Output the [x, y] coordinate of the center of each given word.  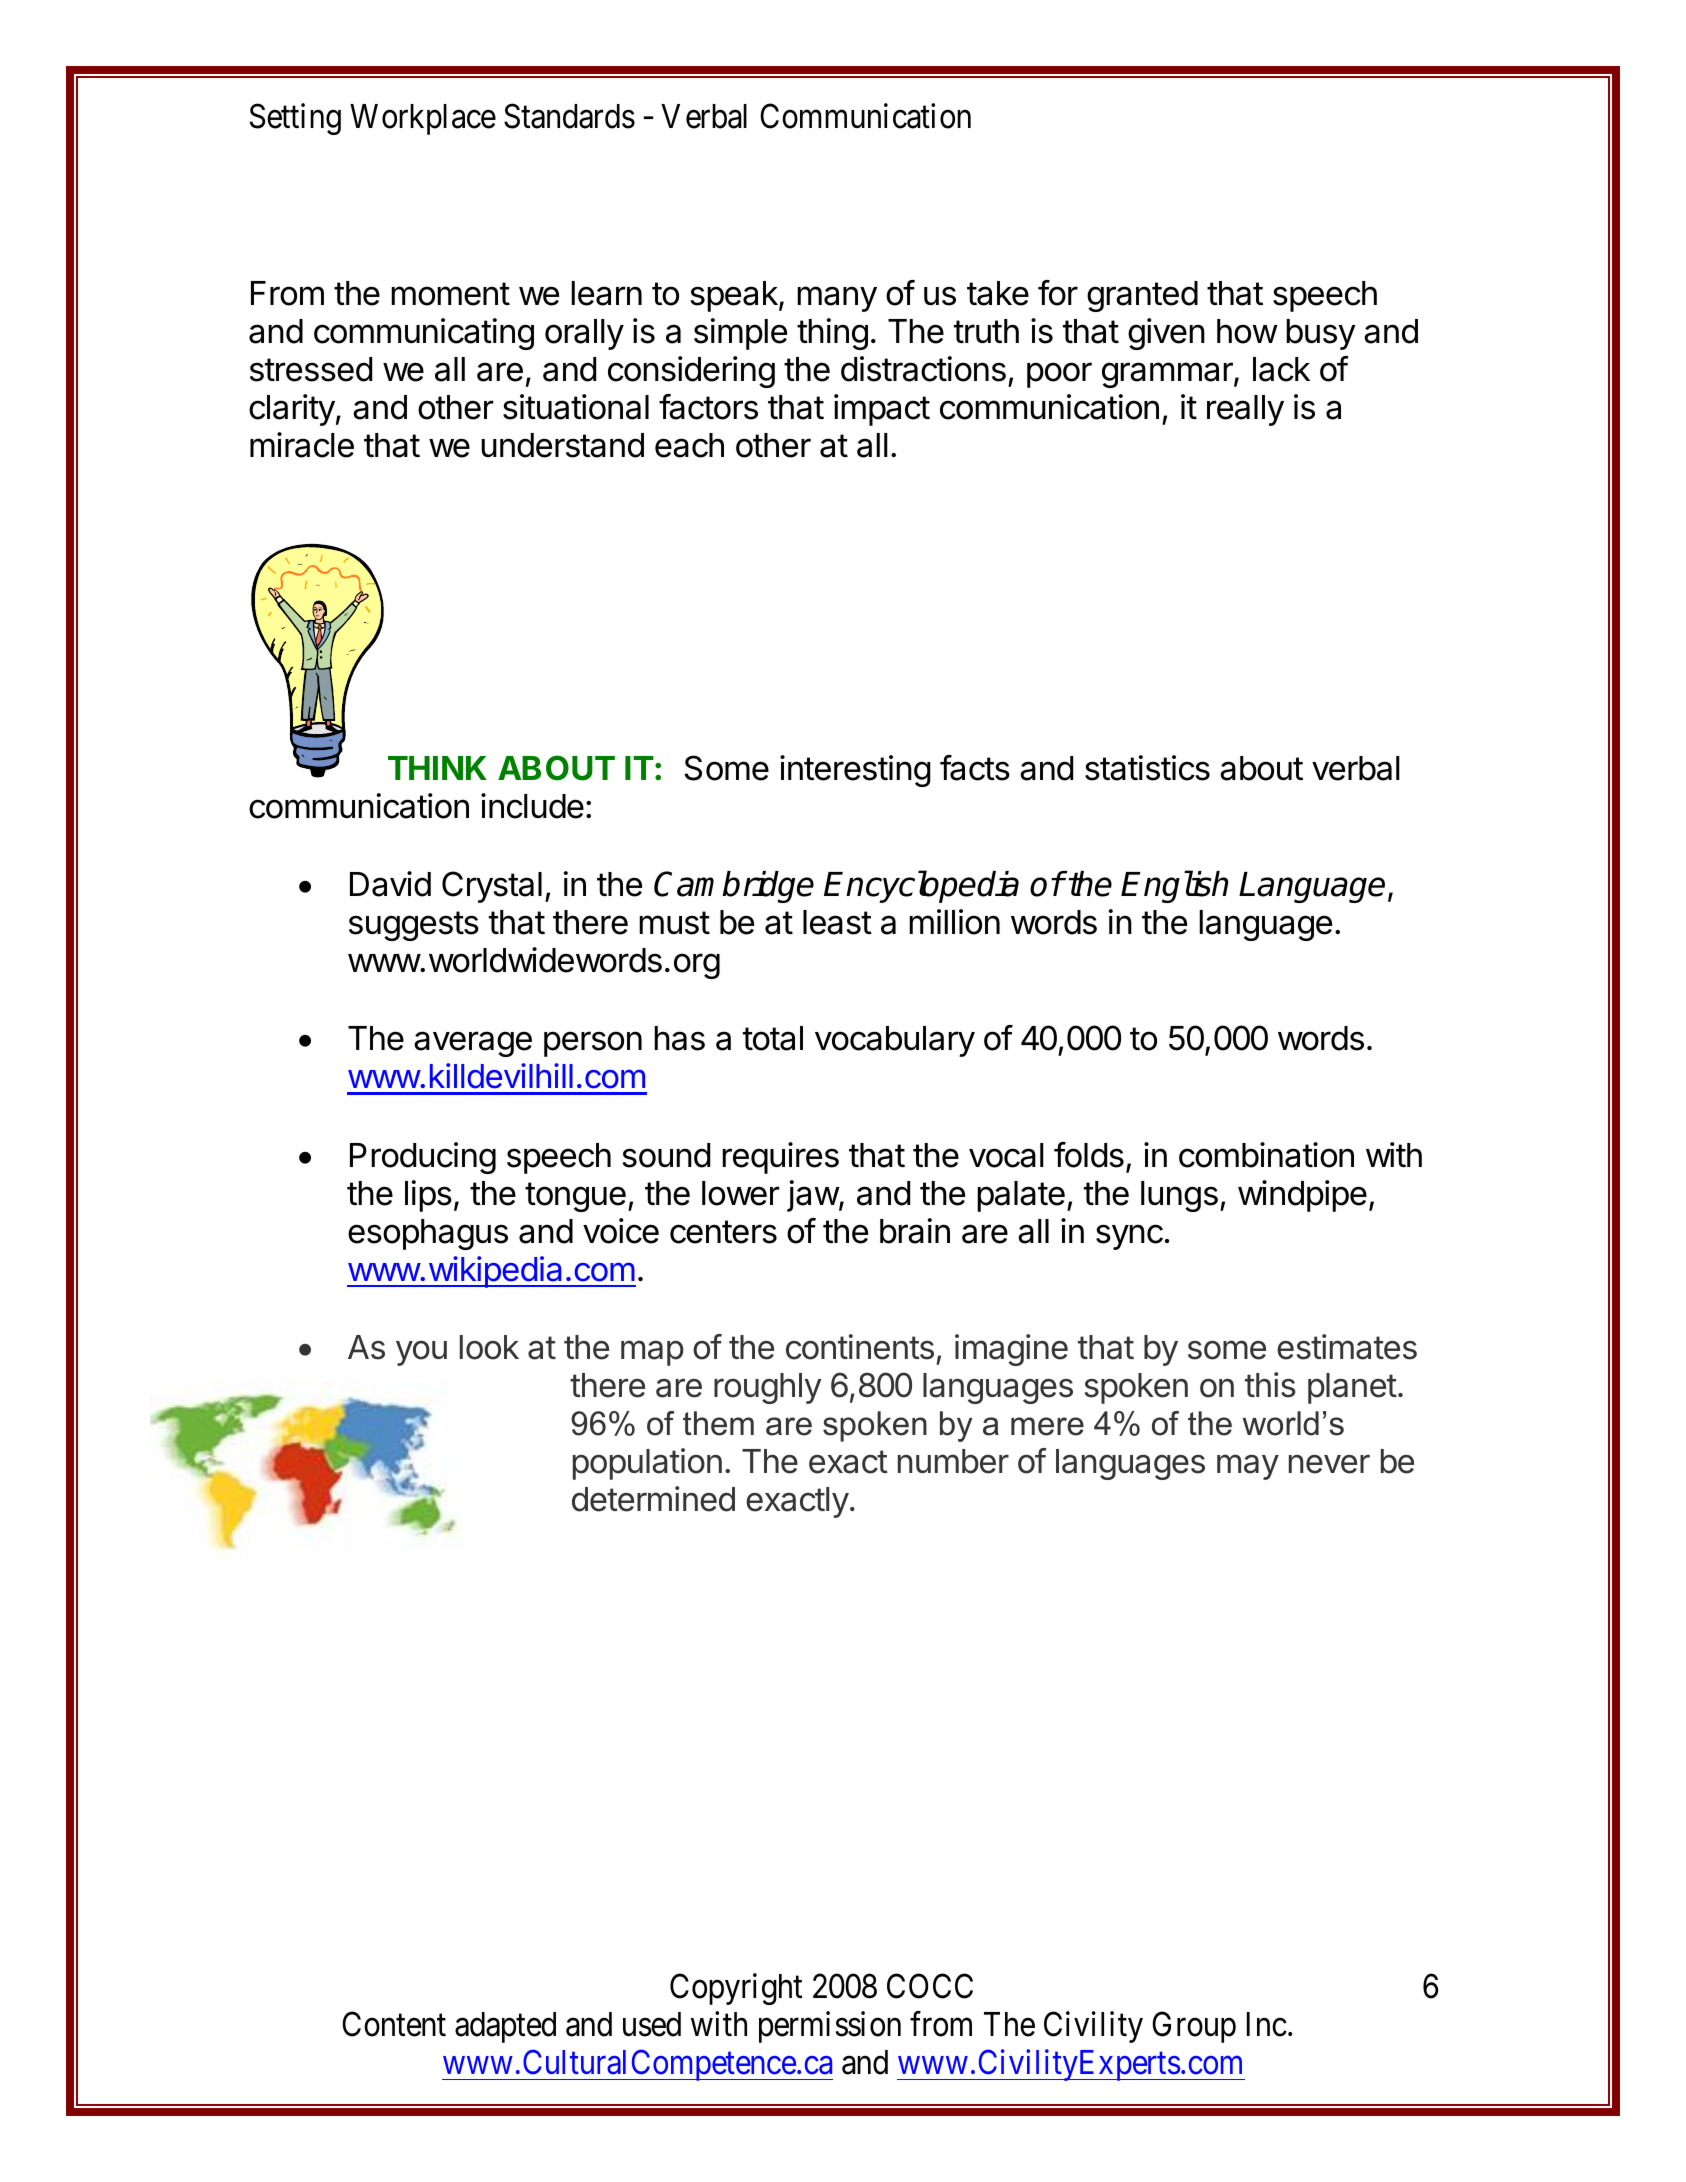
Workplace [423, 119]
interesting [855, 771]
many [837, 299]
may [1248, 1467]
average [473, 1044]
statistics [1147, 768]
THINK [437, 768]
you [421, 1353]
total [773, 1038]
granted [1142, 296]
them [718, 1423]
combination [1266, 1155]
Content [394, 2024]
